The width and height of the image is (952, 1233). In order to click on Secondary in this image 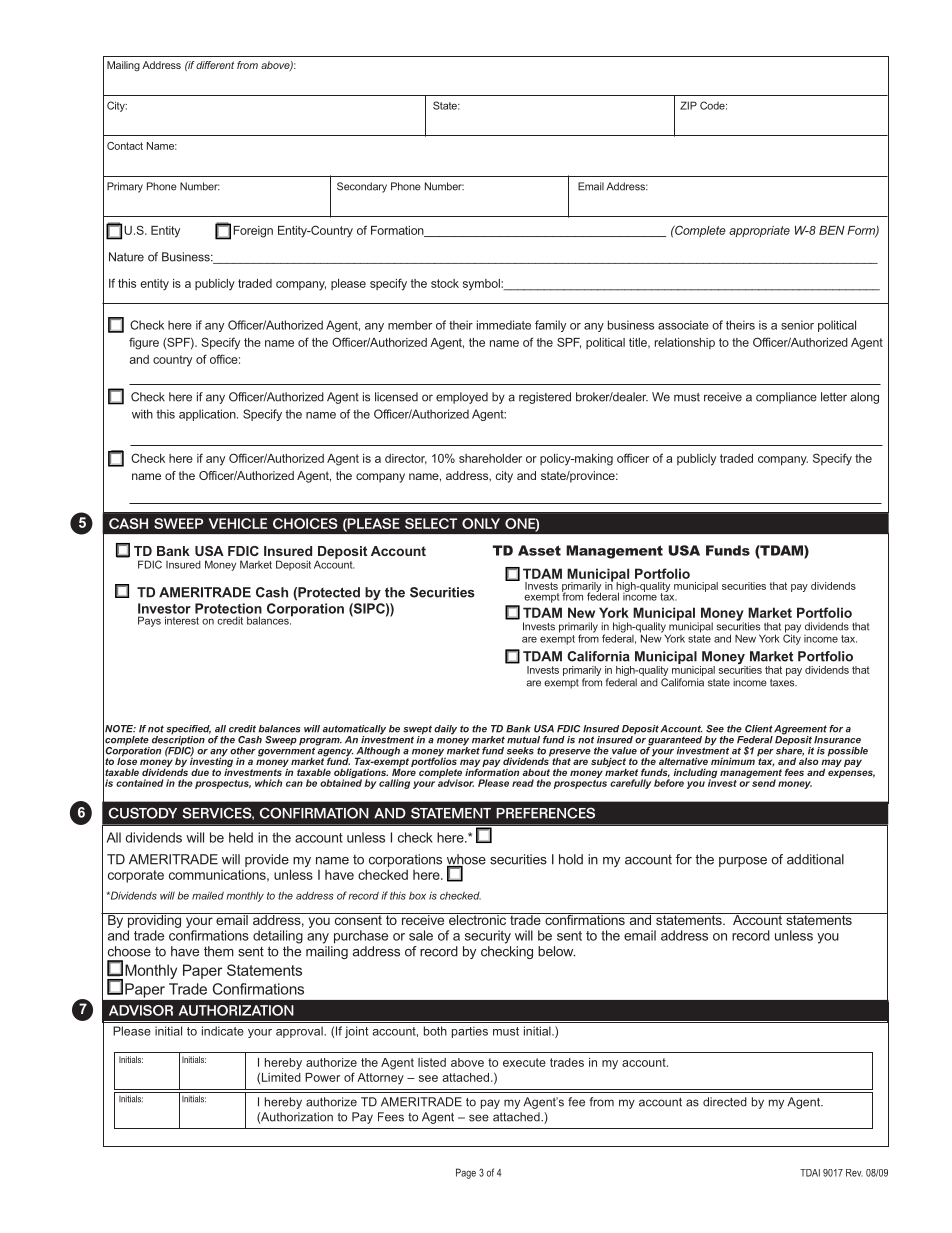, I will do `click(362, 187)`.
